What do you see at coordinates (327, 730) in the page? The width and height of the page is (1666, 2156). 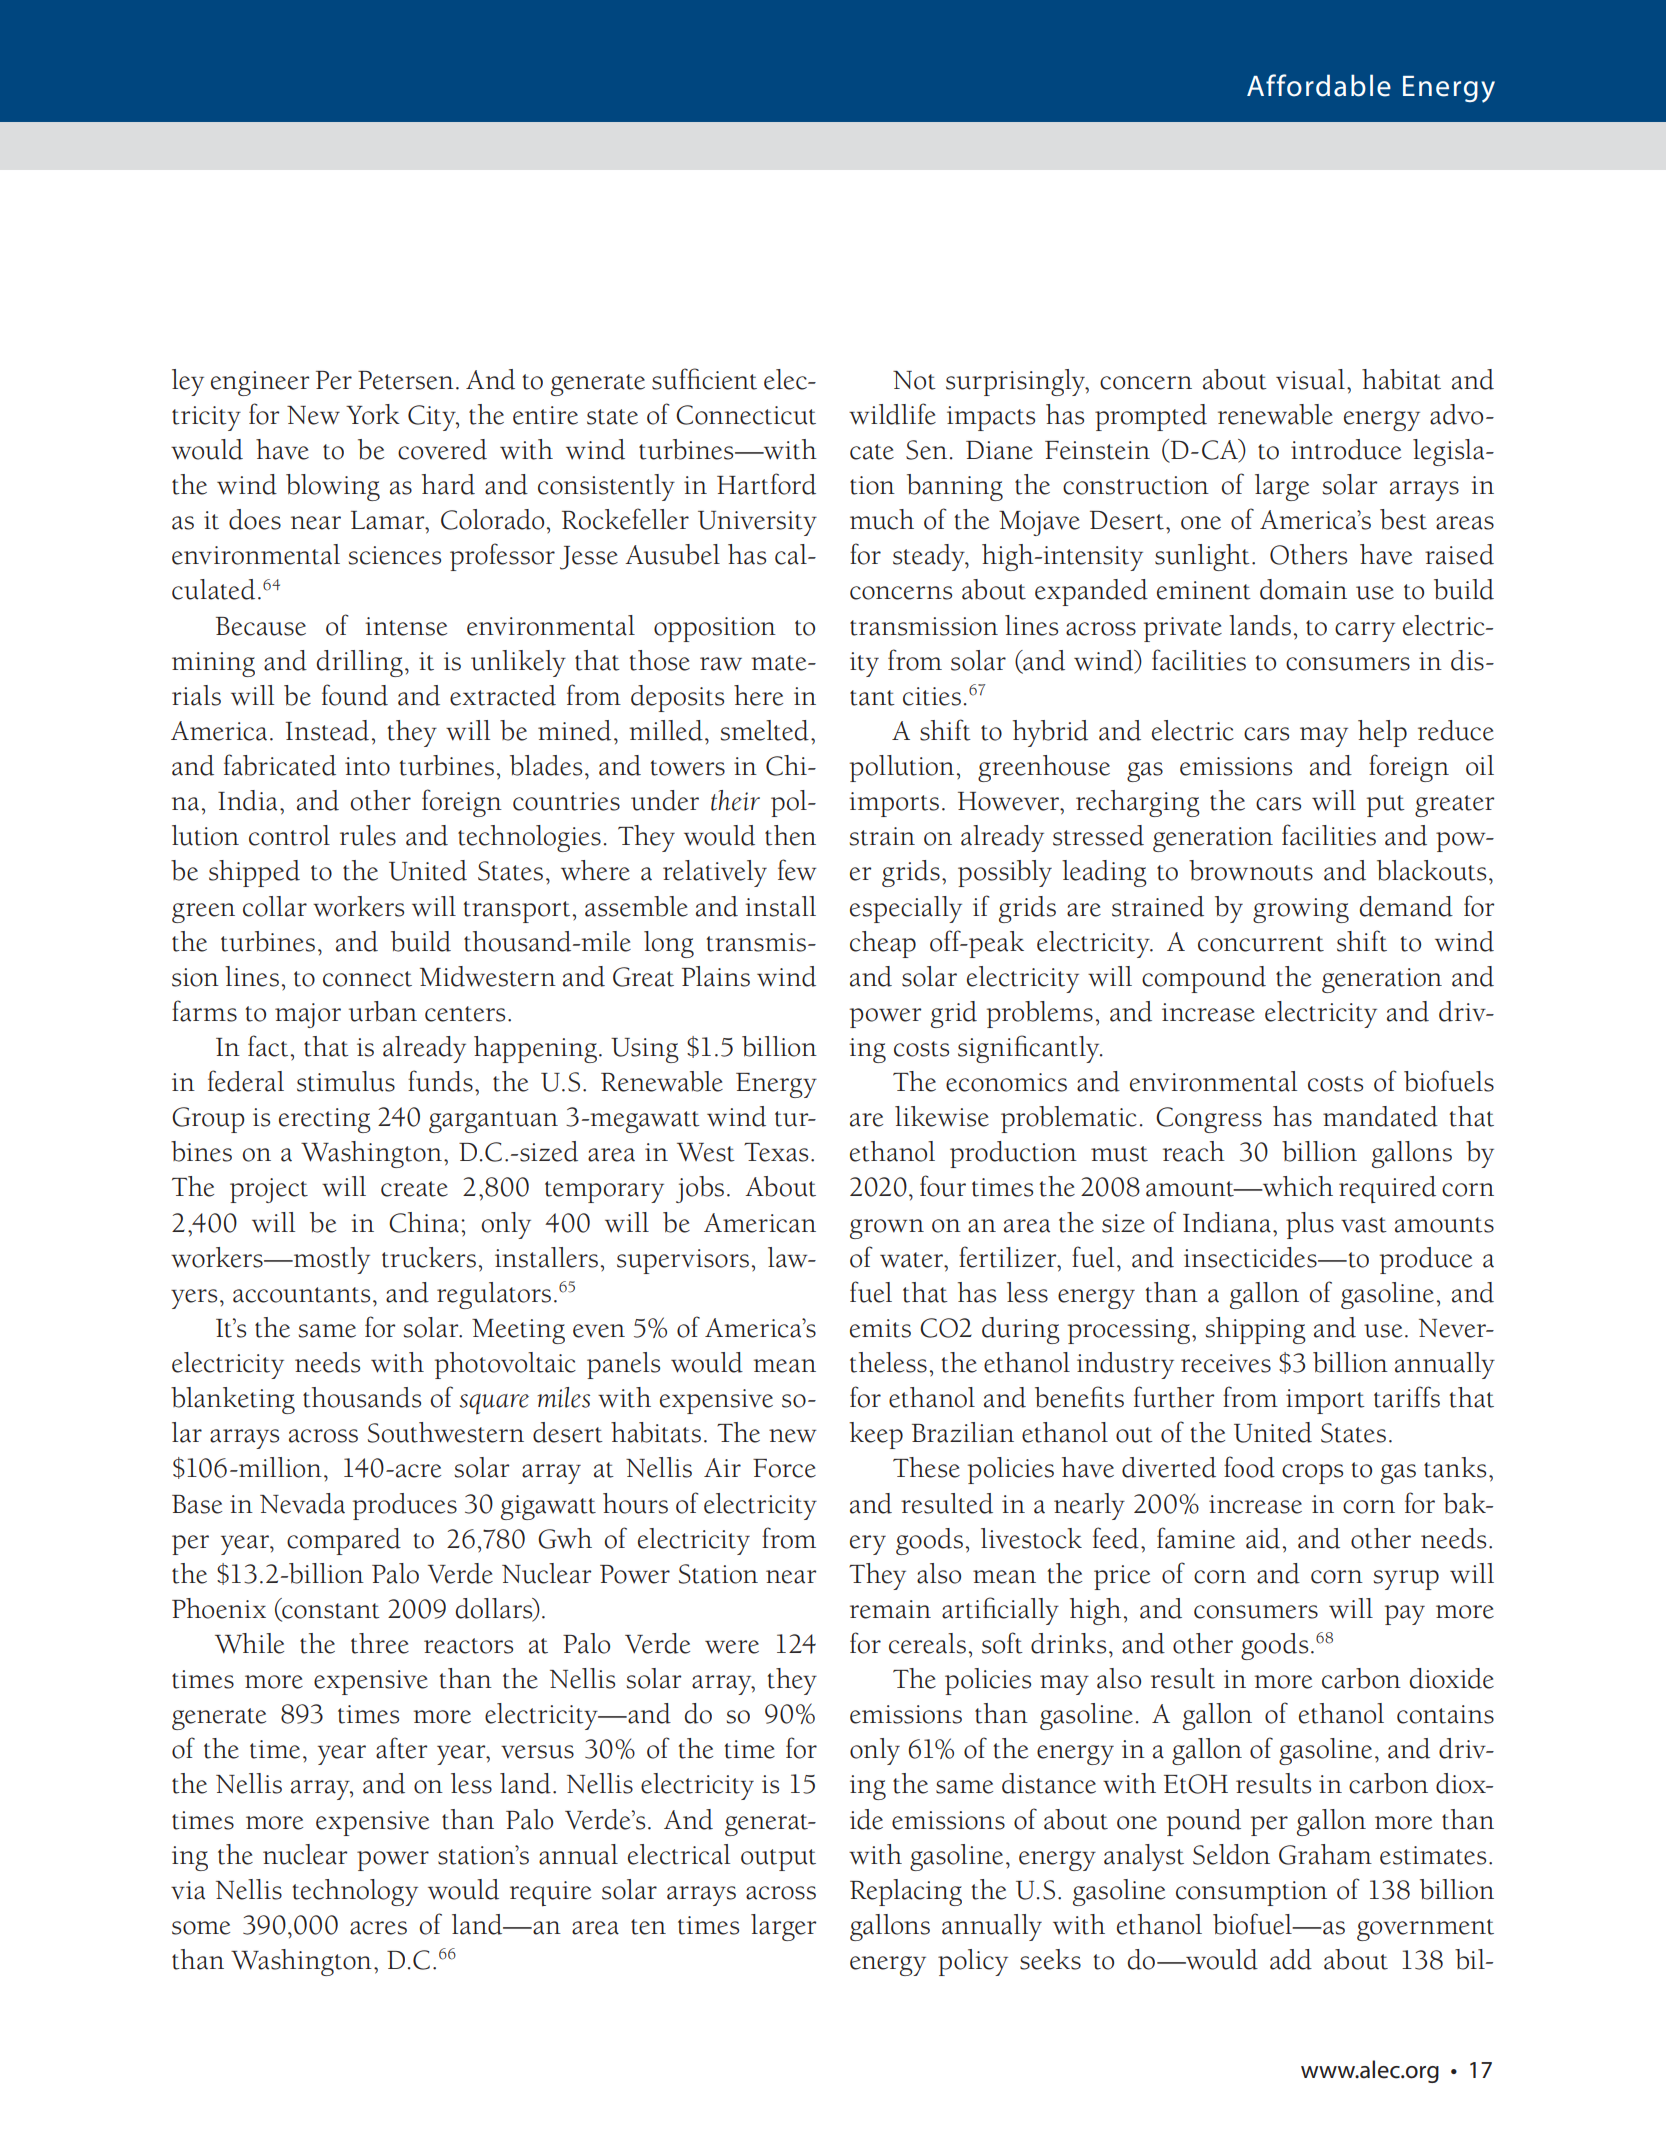 I see `Instead` at bounding box center [327, 730].
